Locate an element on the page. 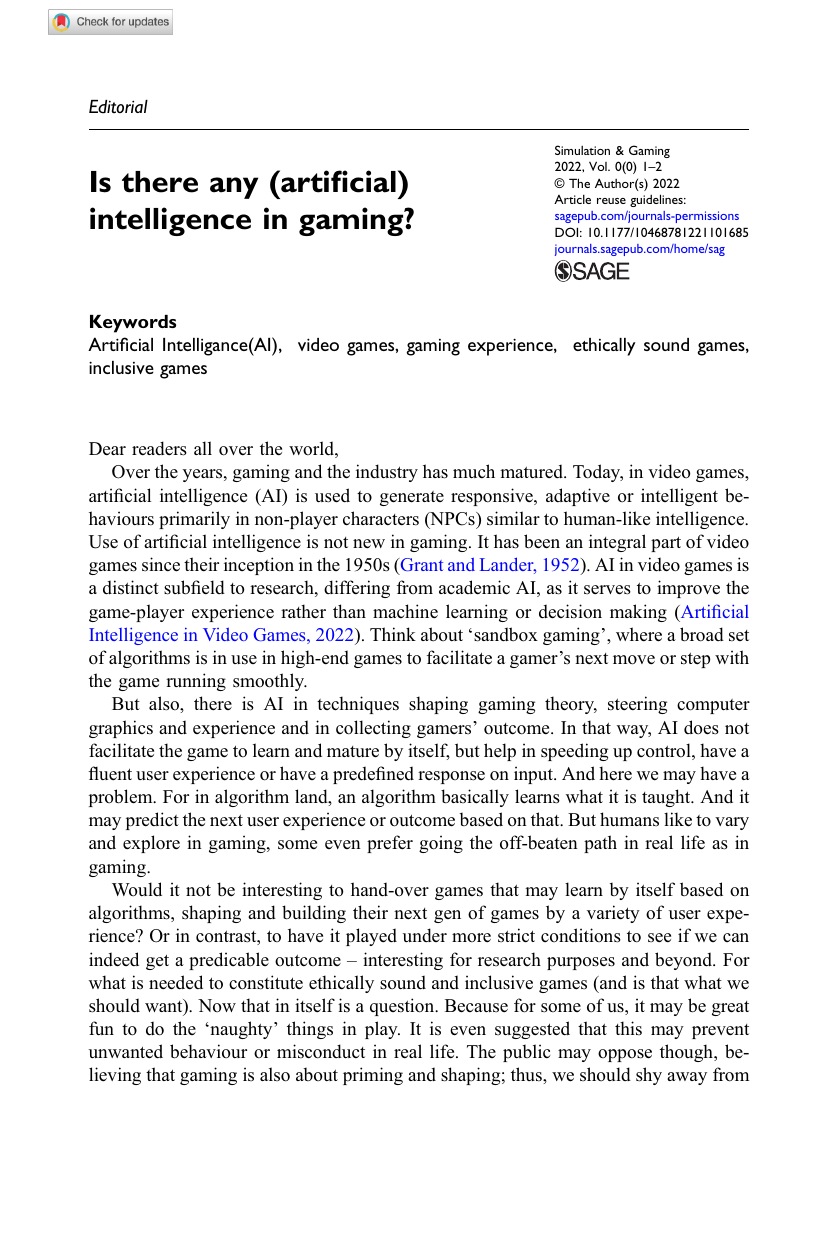 The height and width of the image is (1257, 838). Simulation is located at coordinates (582, 150).
